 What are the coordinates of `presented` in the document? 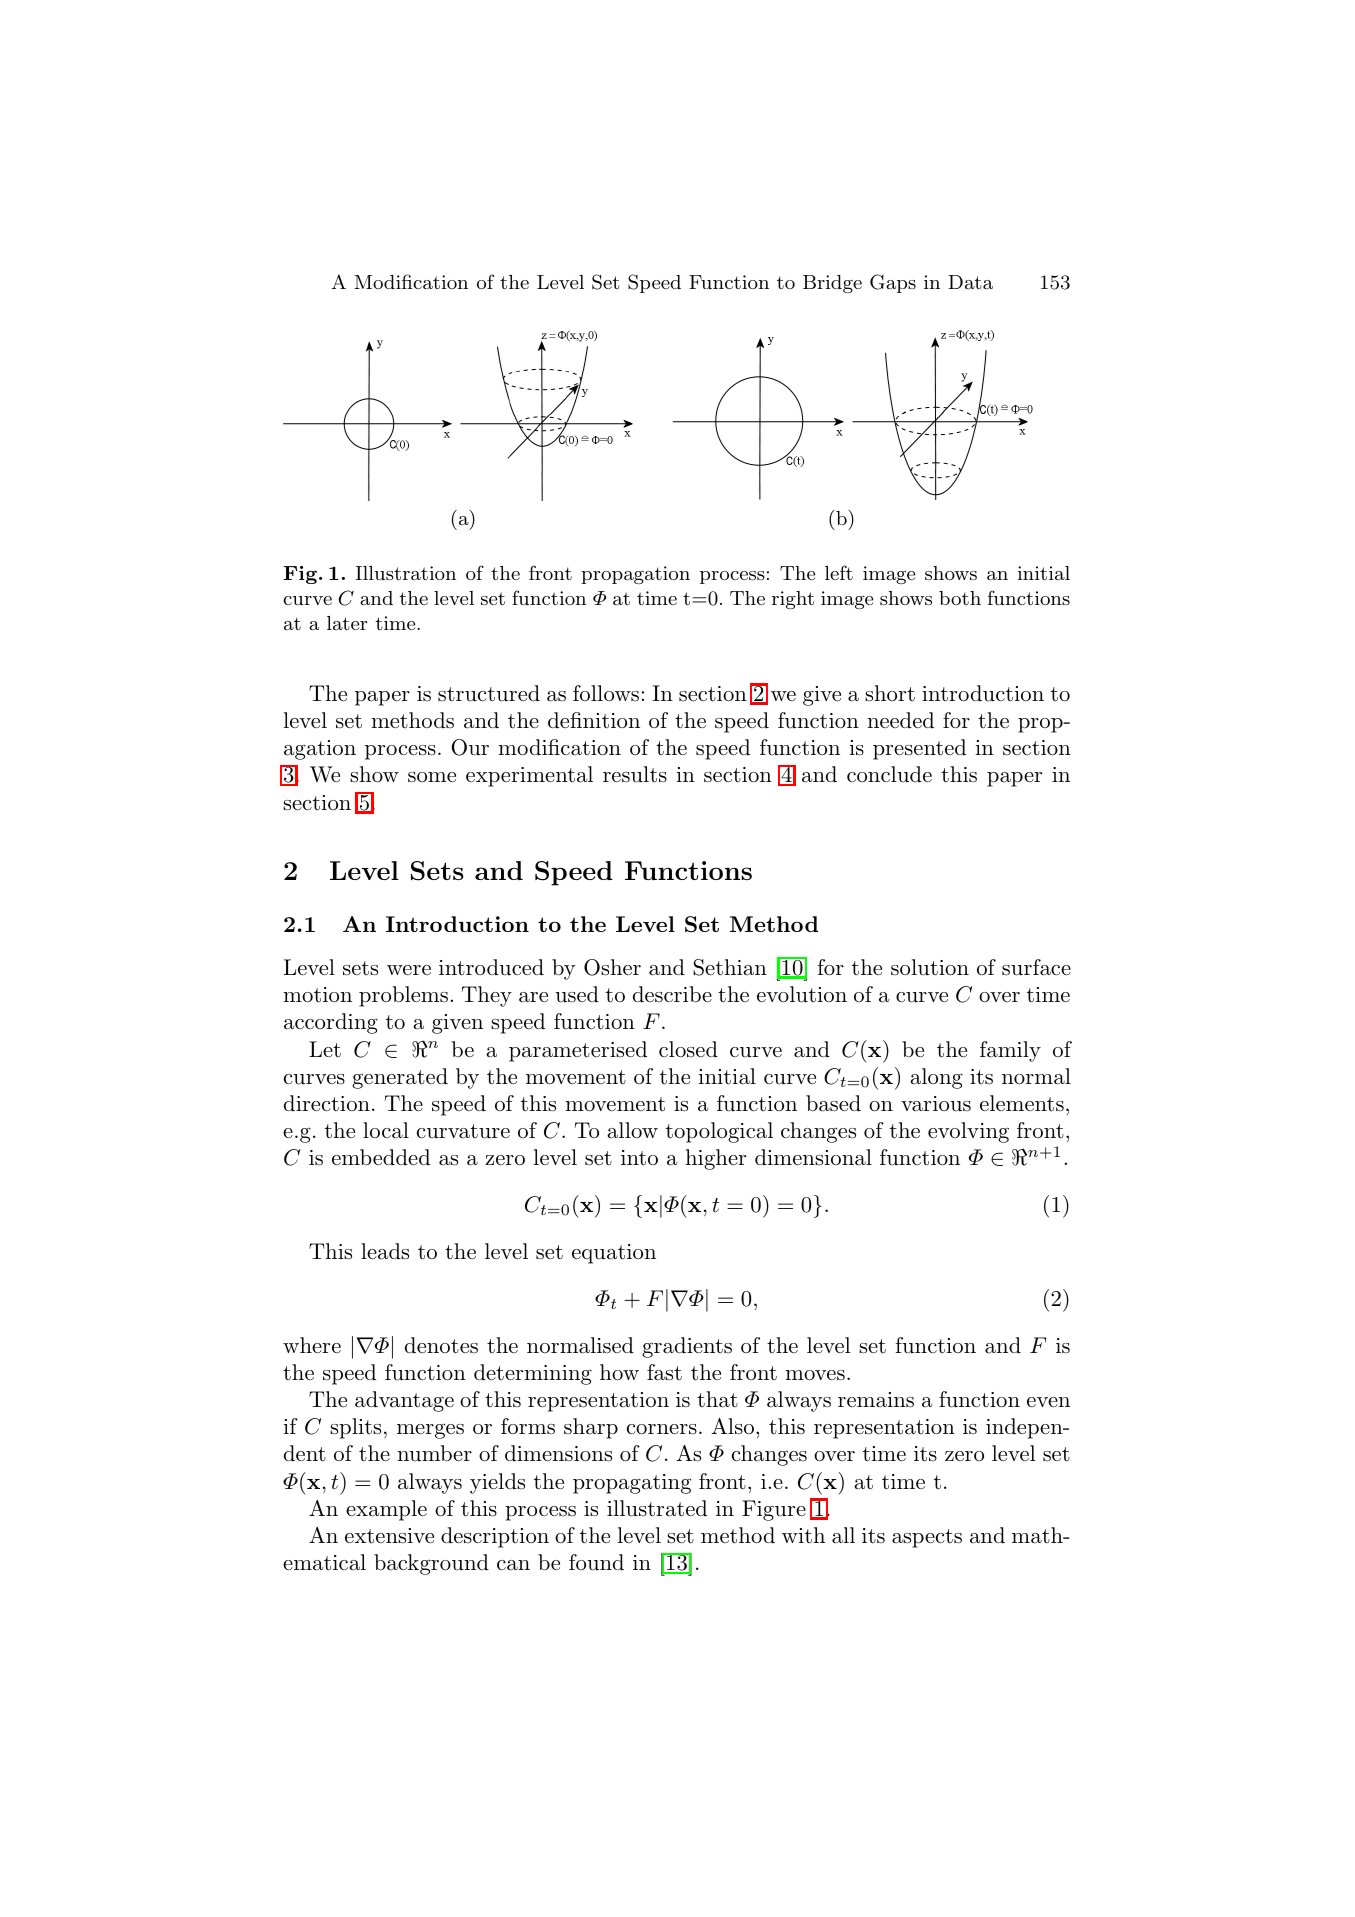 It's located at (919, 749).
